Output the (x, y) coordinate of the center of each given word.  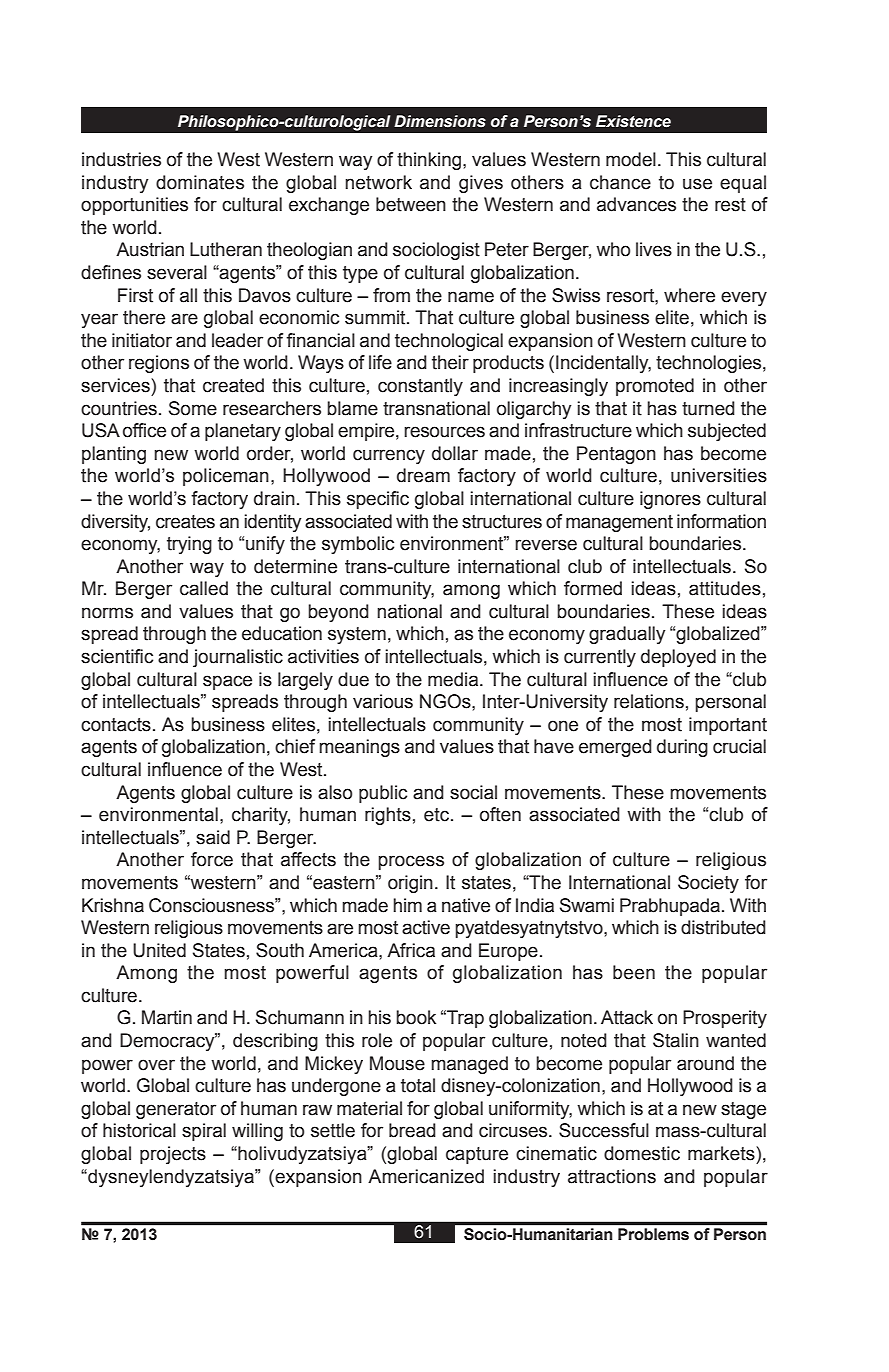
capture (477, 1155)
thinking (429, 161)
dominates (200, 182)
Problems (653, 1234)
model (631, 159)
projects (173, 1155)
